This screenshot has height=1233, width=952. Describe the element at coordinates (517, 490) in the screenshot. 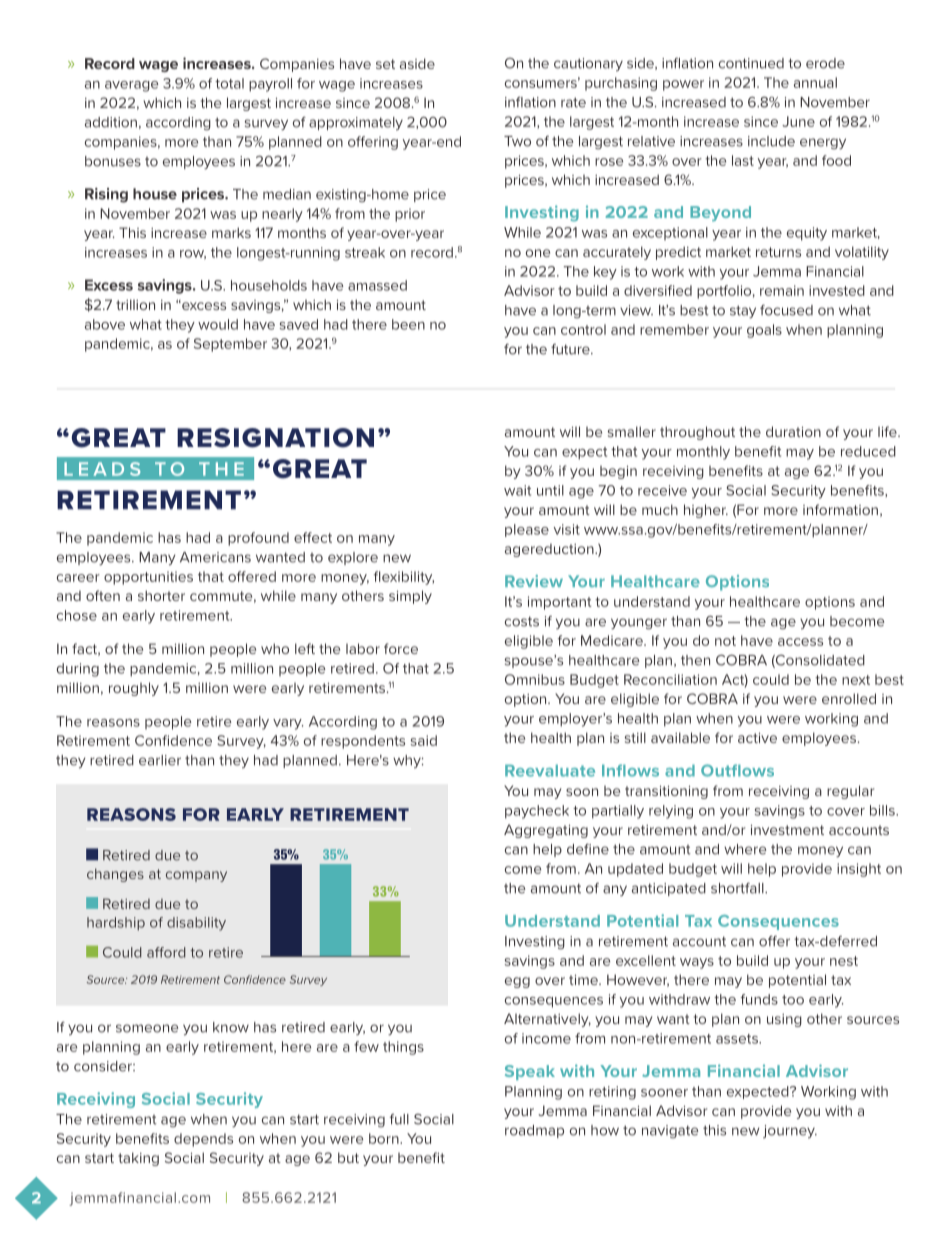

I see `wait` at that location.
